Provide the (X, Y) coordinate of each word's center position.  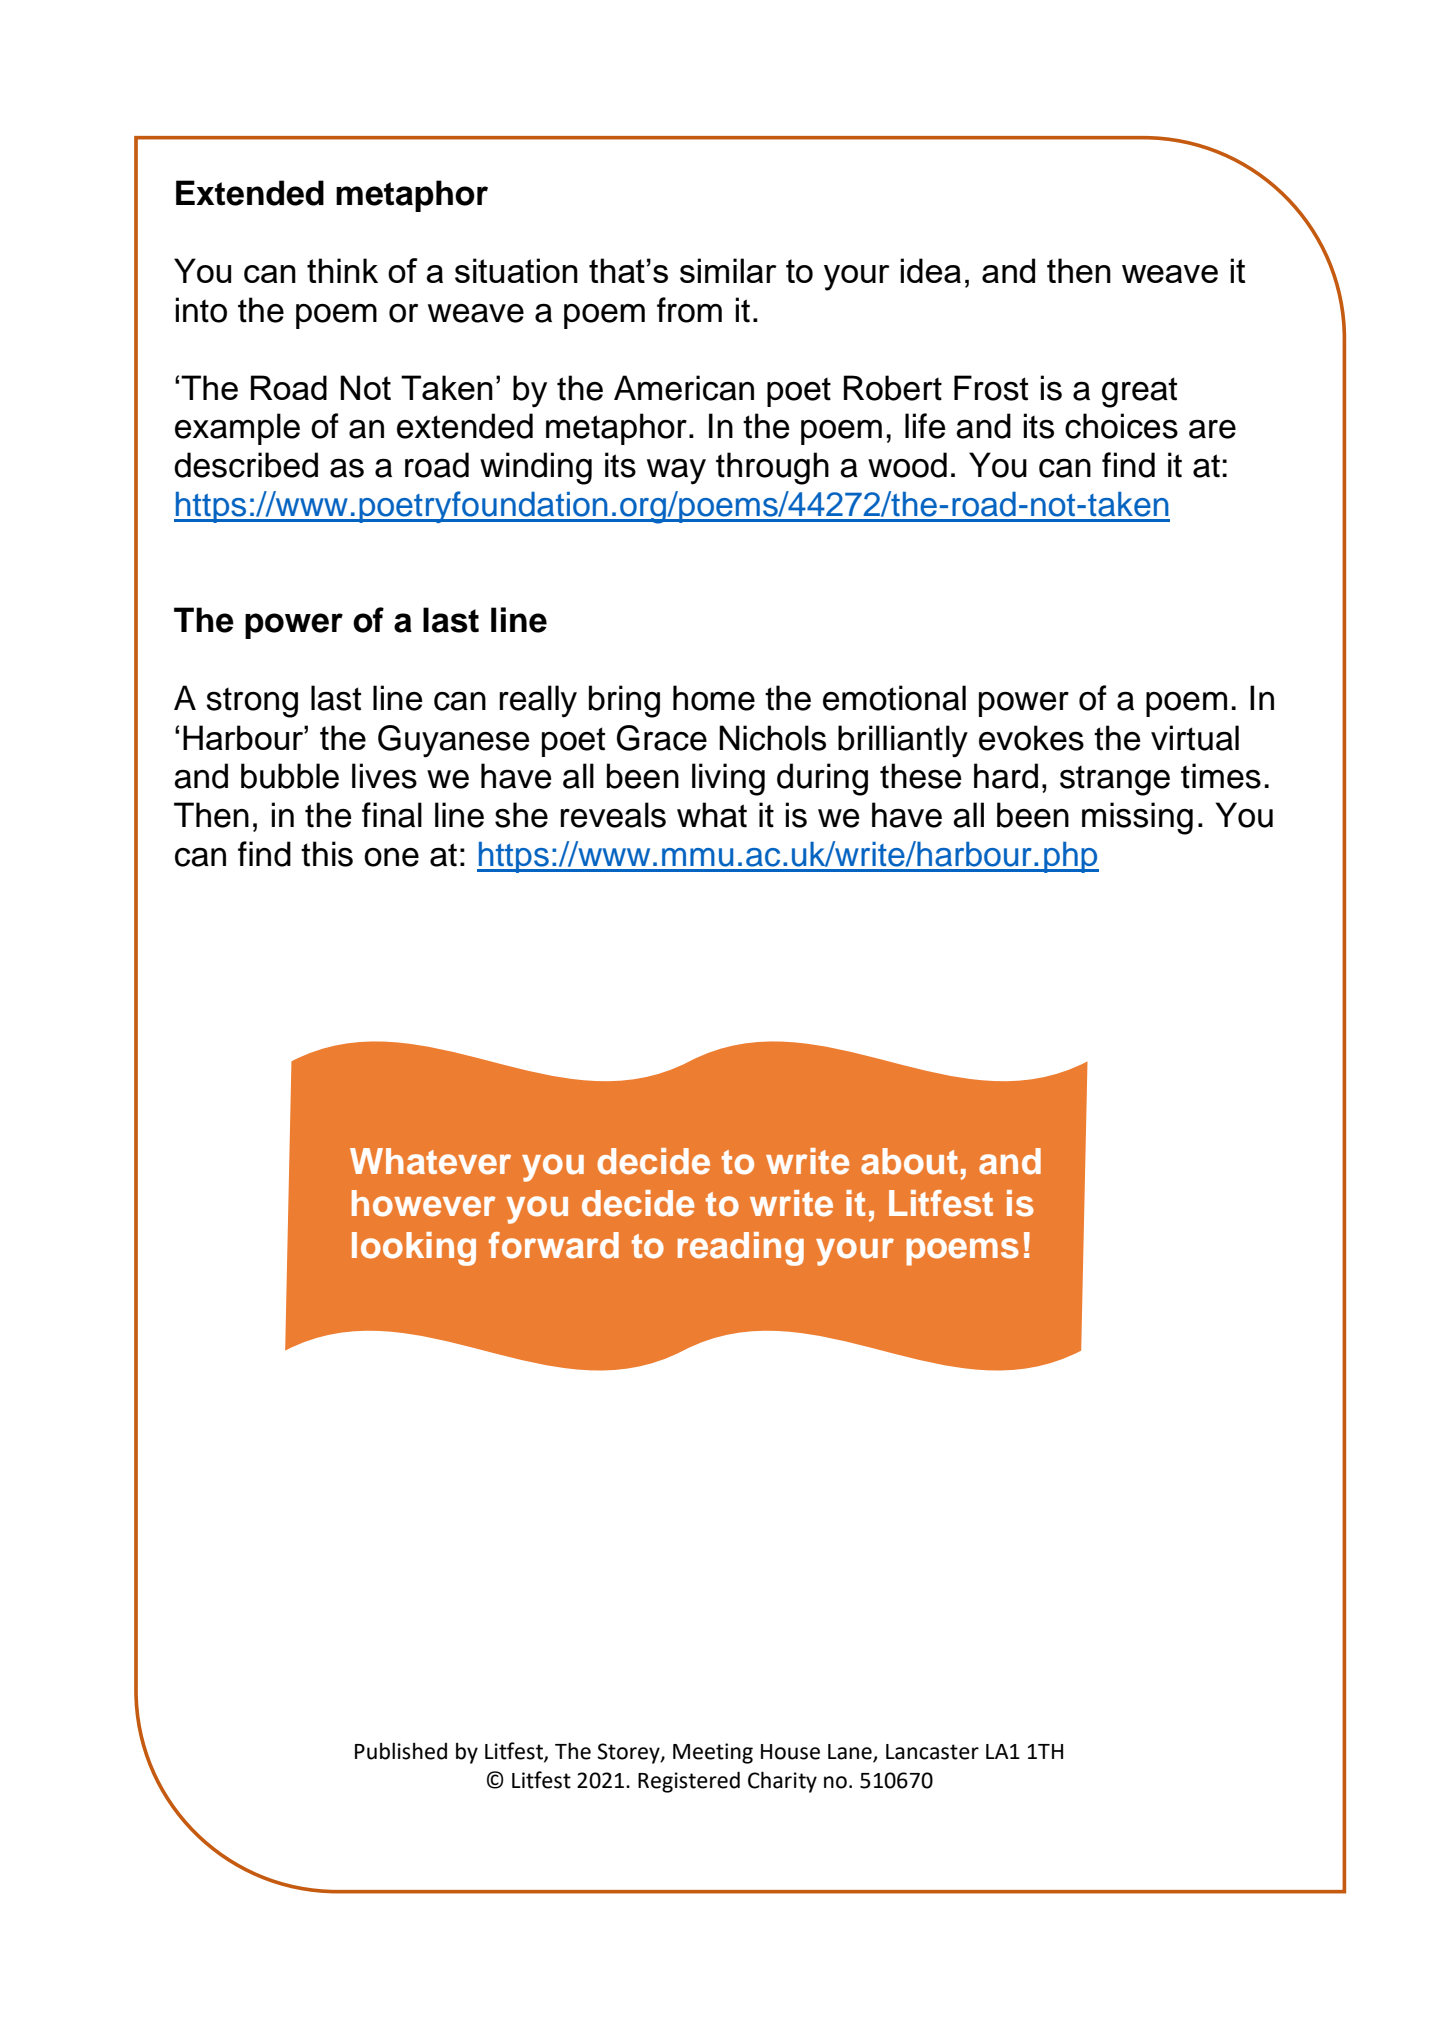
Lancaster (932, 1752)
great (1139, 392)
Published (401, 1751)
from (689, 310)
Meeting (713, 1753)
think (342, 270)
